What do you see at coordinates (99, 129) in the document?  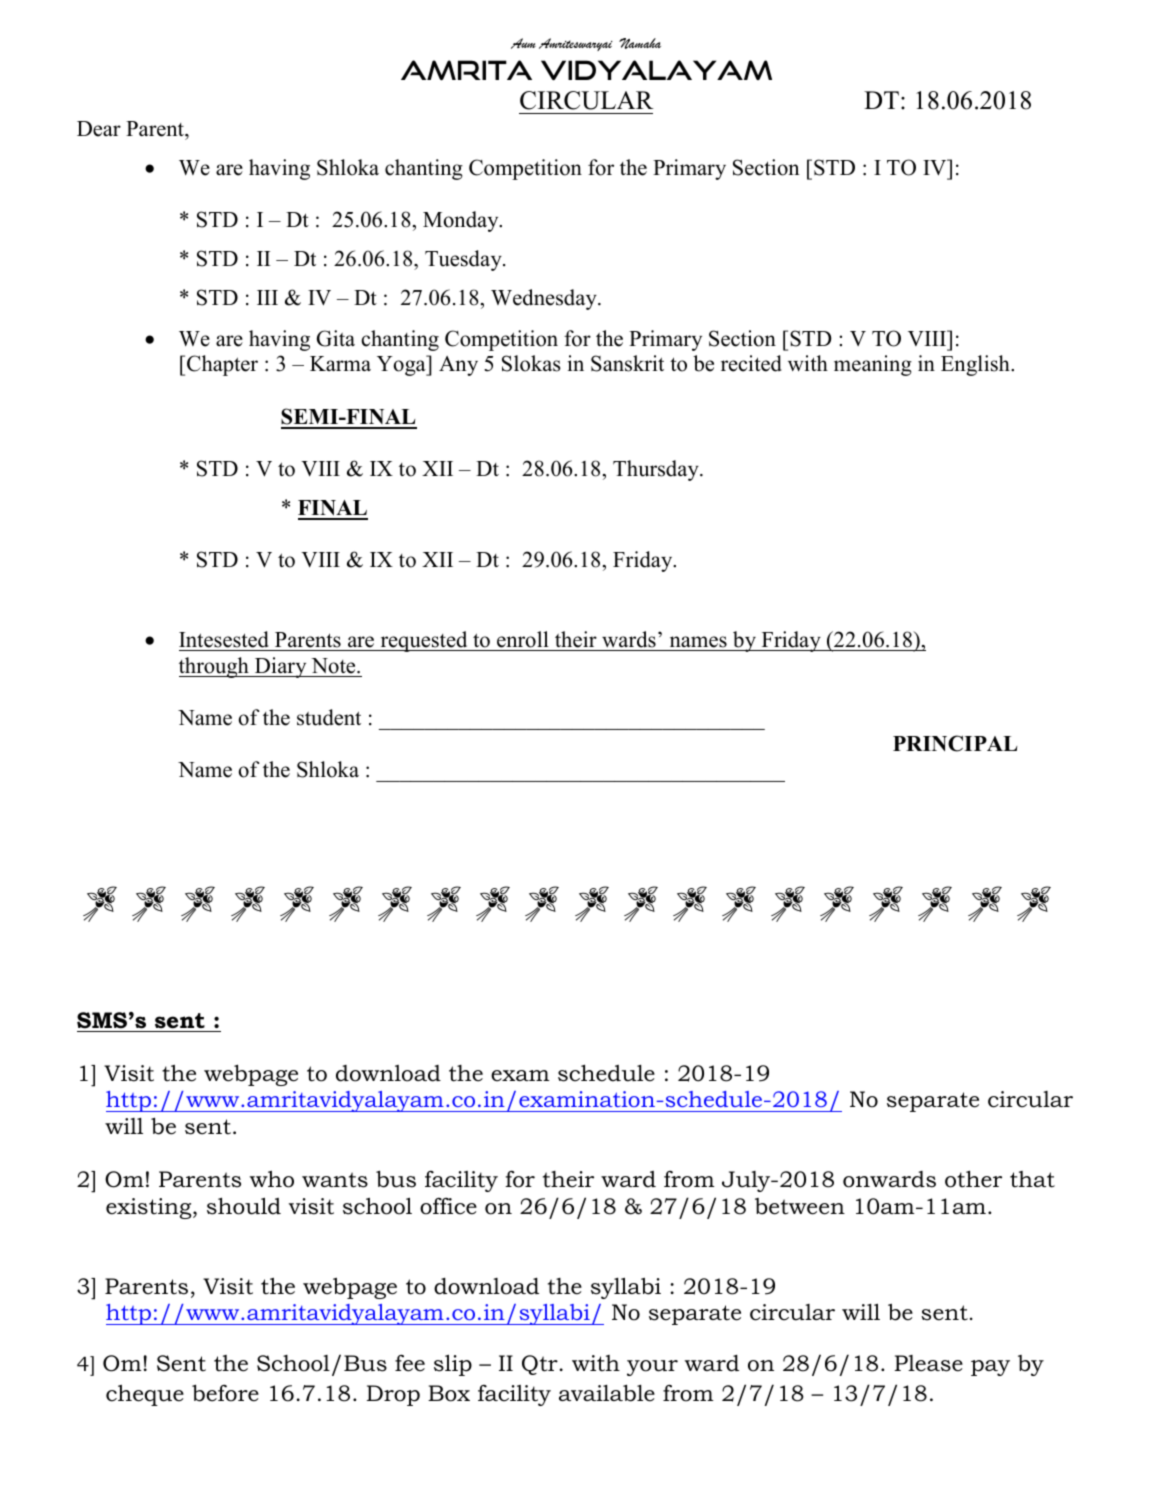 I see `Dear` at bounding box center [99, 129].
